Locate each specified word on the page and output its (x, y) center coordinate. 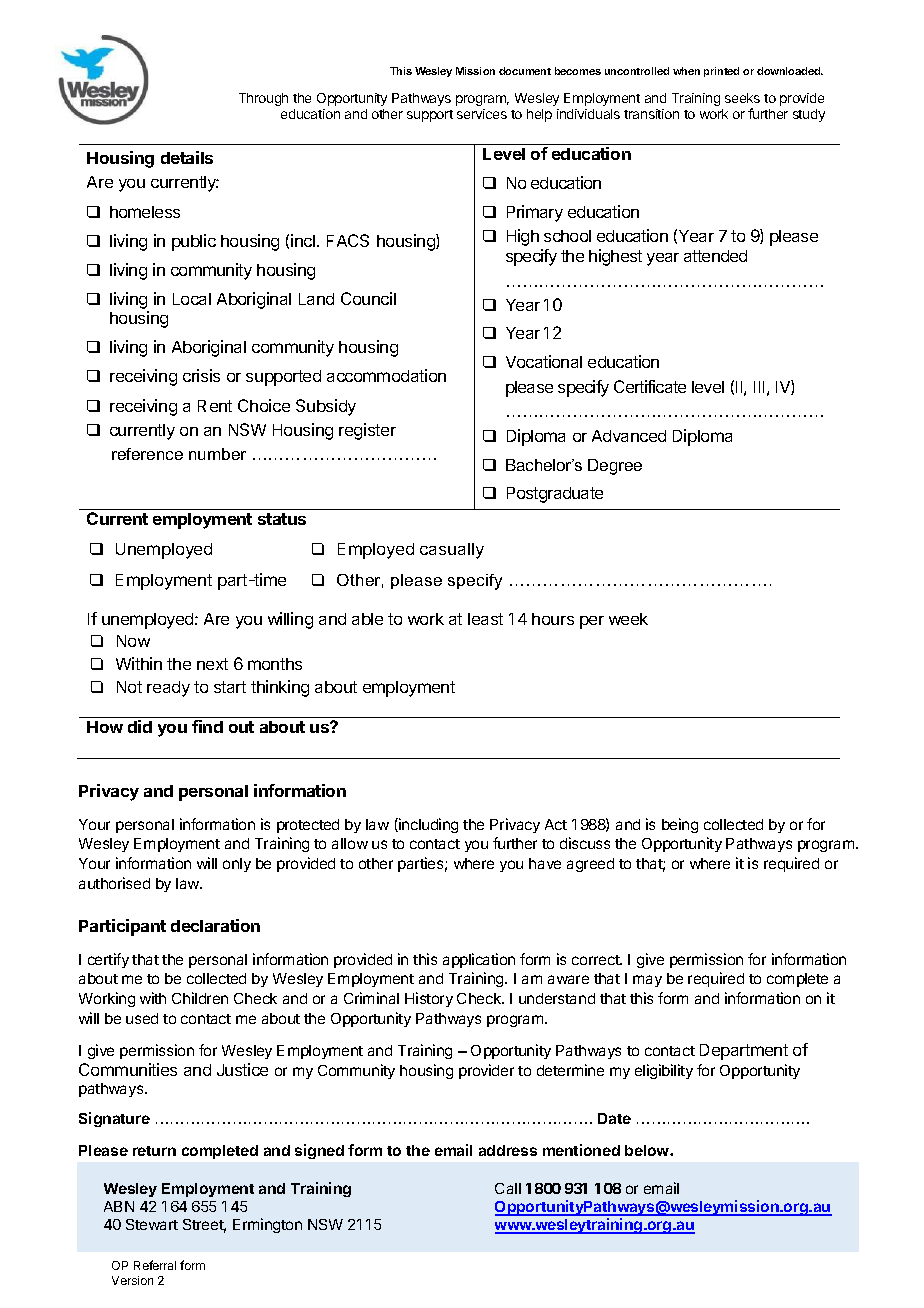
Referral (155, 1265)
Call (508, 1188)
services (482, 114)
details (187, 157)
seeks (742, 98)
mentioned (581, 1150)
